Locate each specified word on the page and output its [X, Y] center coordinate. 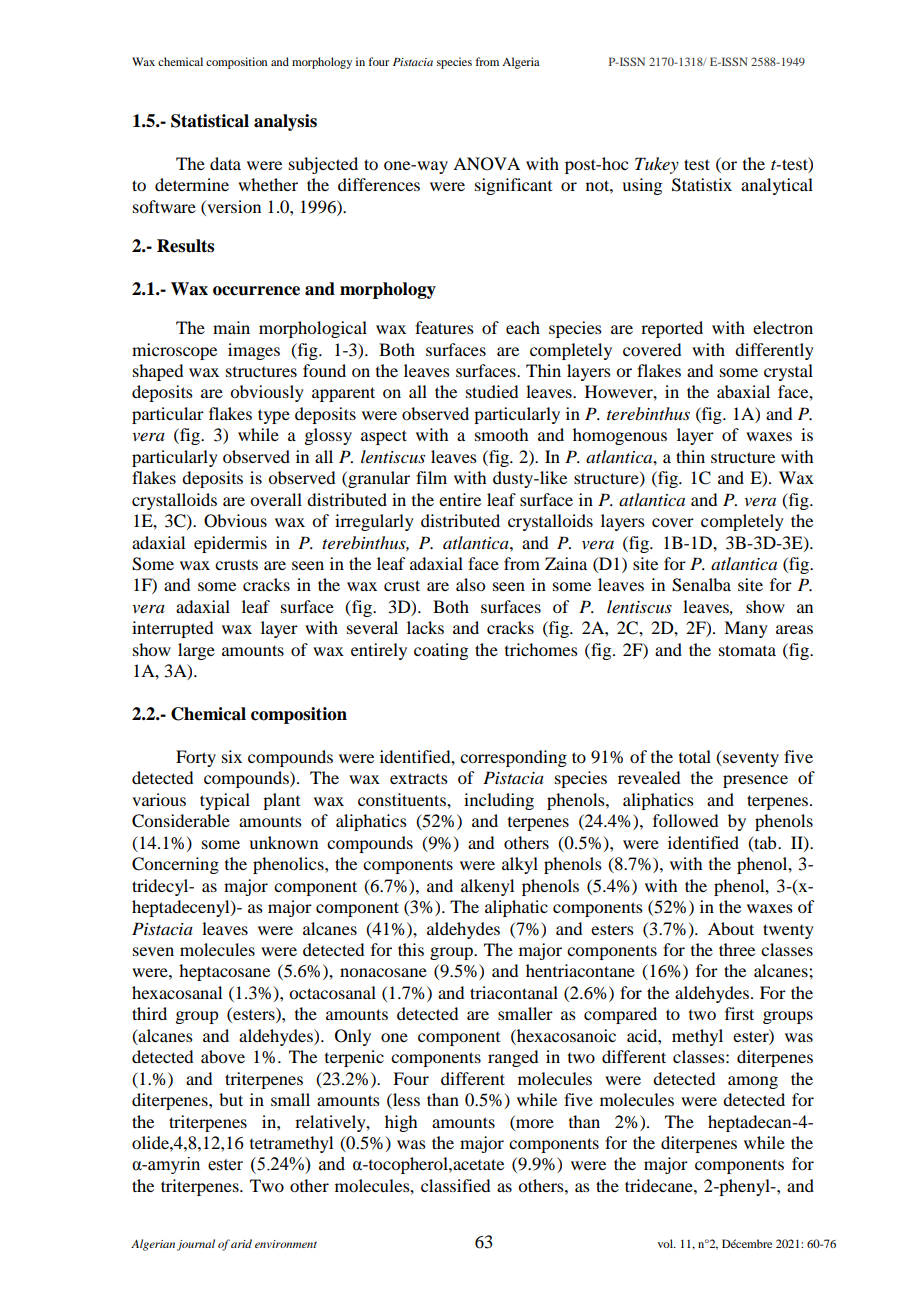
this [411, 949]
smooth [501, 434]
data [225, 163]
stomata [747, 650]
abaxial [743, 391]
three [737, 949]
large [196, 651]
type [274, 416]
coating [441, 651]
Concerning [175, 865]
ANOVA [486, 164]
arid [241, 1243]
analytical [777, 186]
